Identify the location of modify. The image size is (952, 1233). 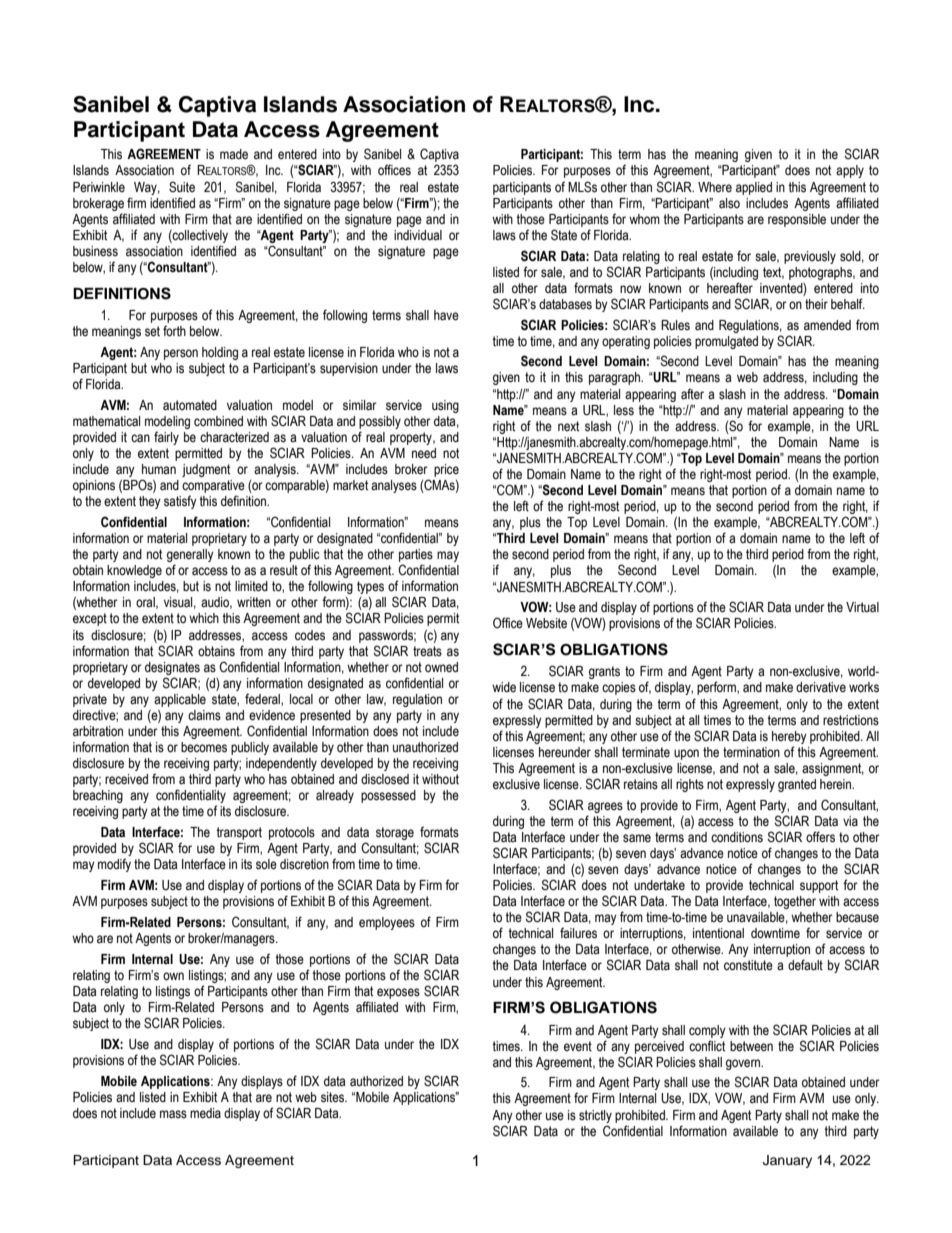
(114, 865).
